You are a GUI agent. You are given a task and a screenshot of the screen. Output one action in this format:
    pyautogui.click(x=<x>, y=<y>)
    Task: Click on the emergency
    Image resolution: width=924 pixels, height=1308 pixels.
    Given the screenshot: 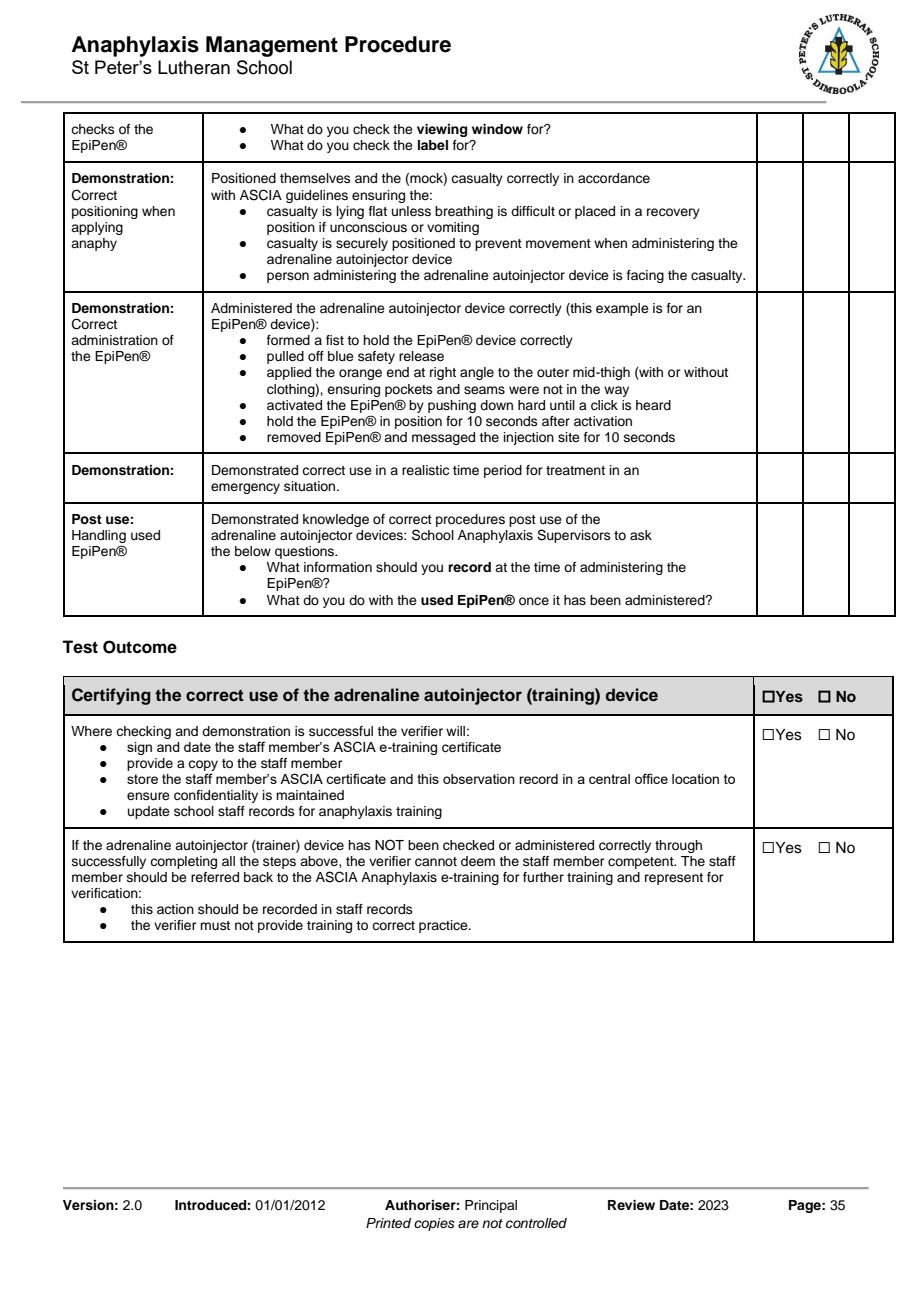 What is the action you would take?
    pyautogui.click(x=245, y=488)
